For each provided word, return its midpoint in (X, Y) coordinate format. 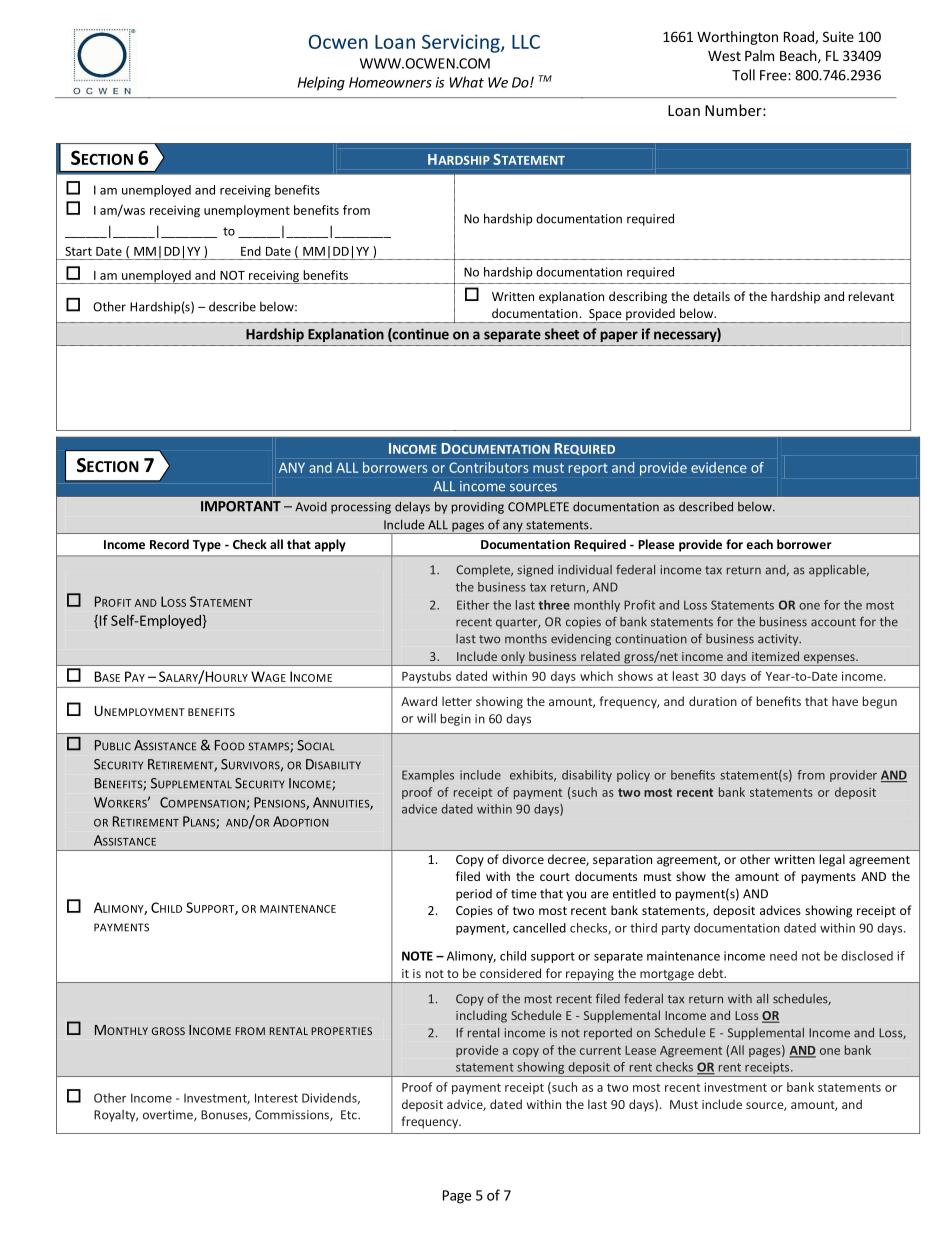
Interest (276, 1098)
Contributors (489, 467)
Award (419, 701)
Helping (321, 83)
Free (774, 75)
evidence (719, 467)
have (845, 701)
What (466, 82)
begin (456, 719)
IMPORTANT (241, 506)
